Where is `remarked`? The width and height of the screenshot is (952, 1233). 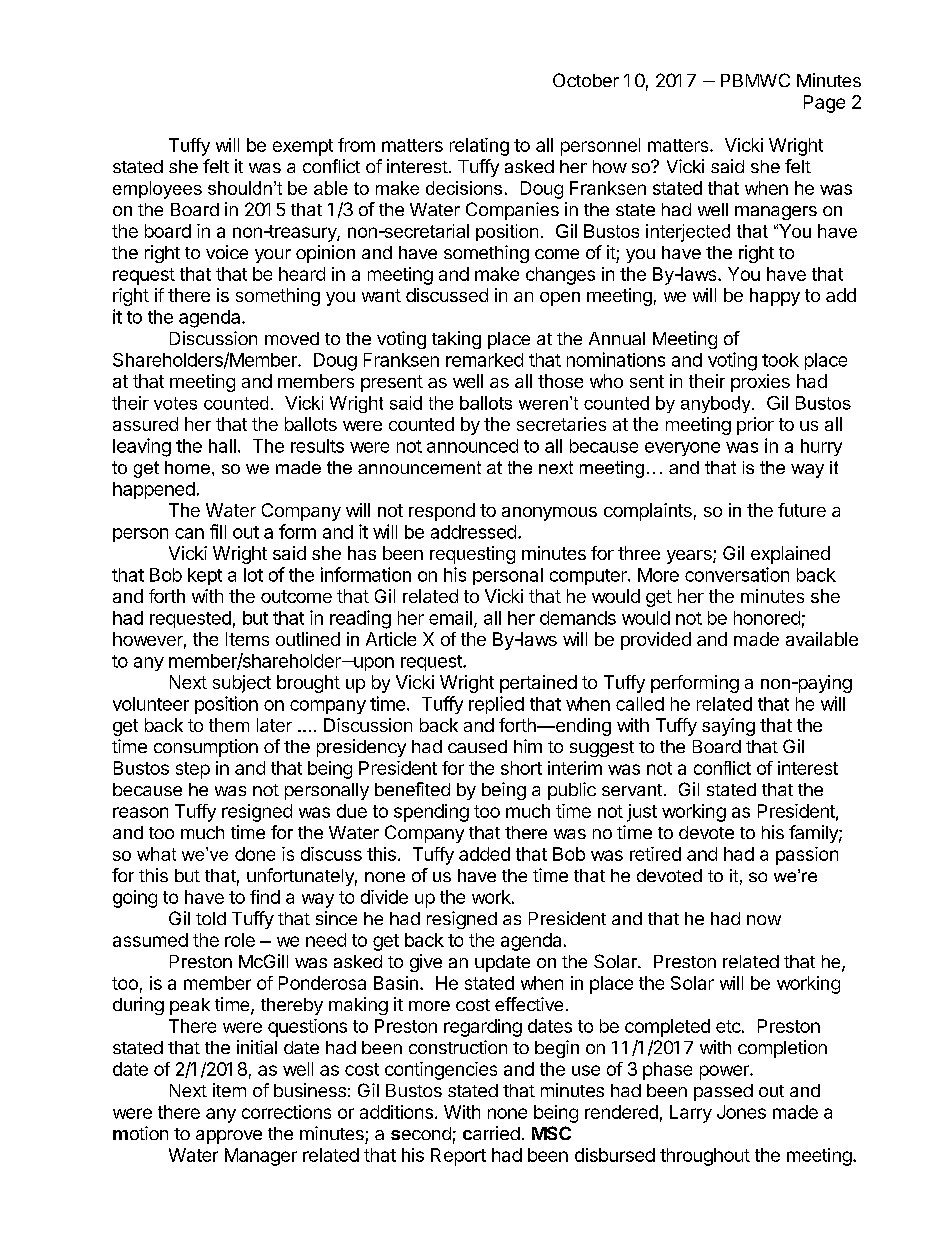
remarked is located at coordinates (484, 360).
